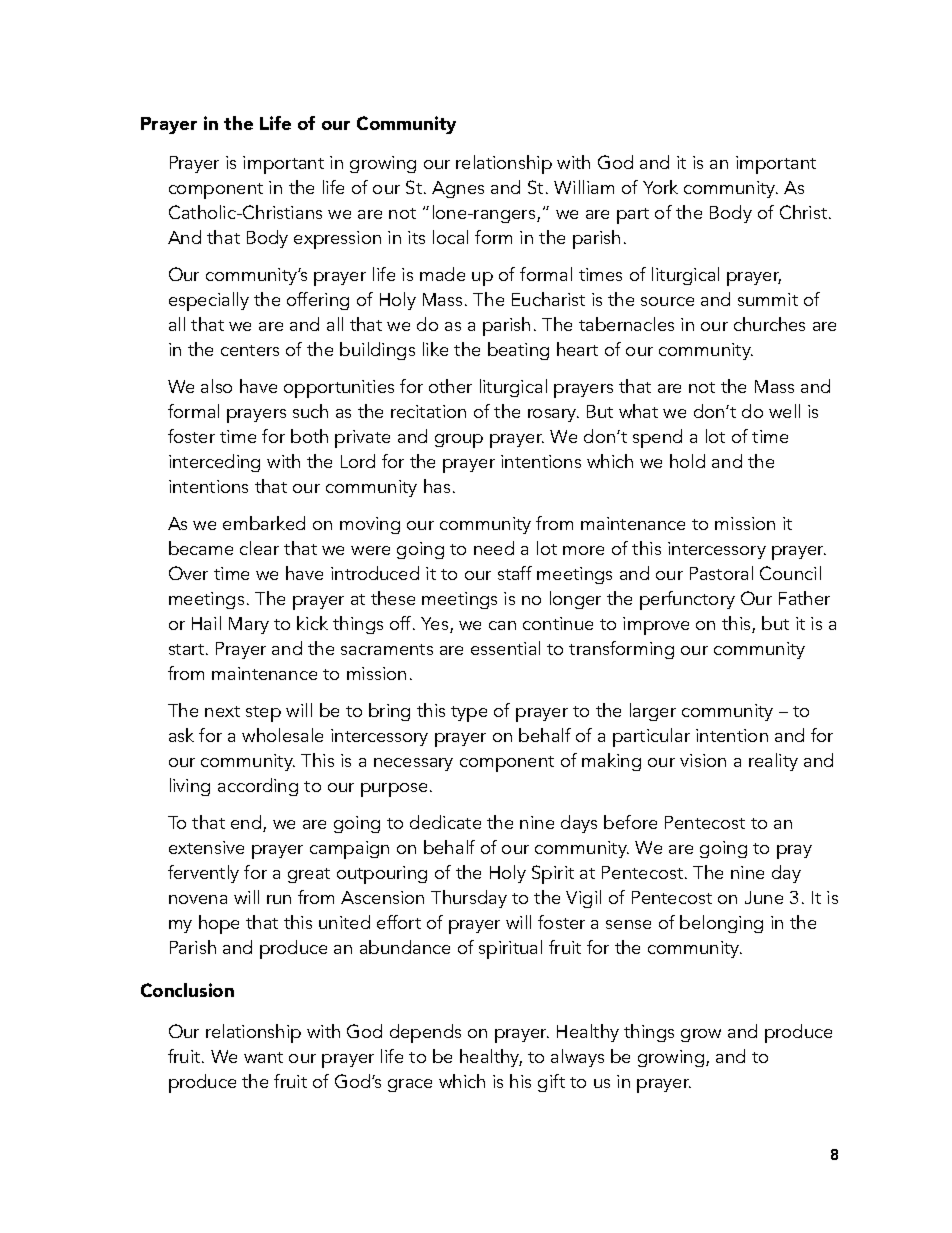  I want to click on expression, so click(337, 240).
